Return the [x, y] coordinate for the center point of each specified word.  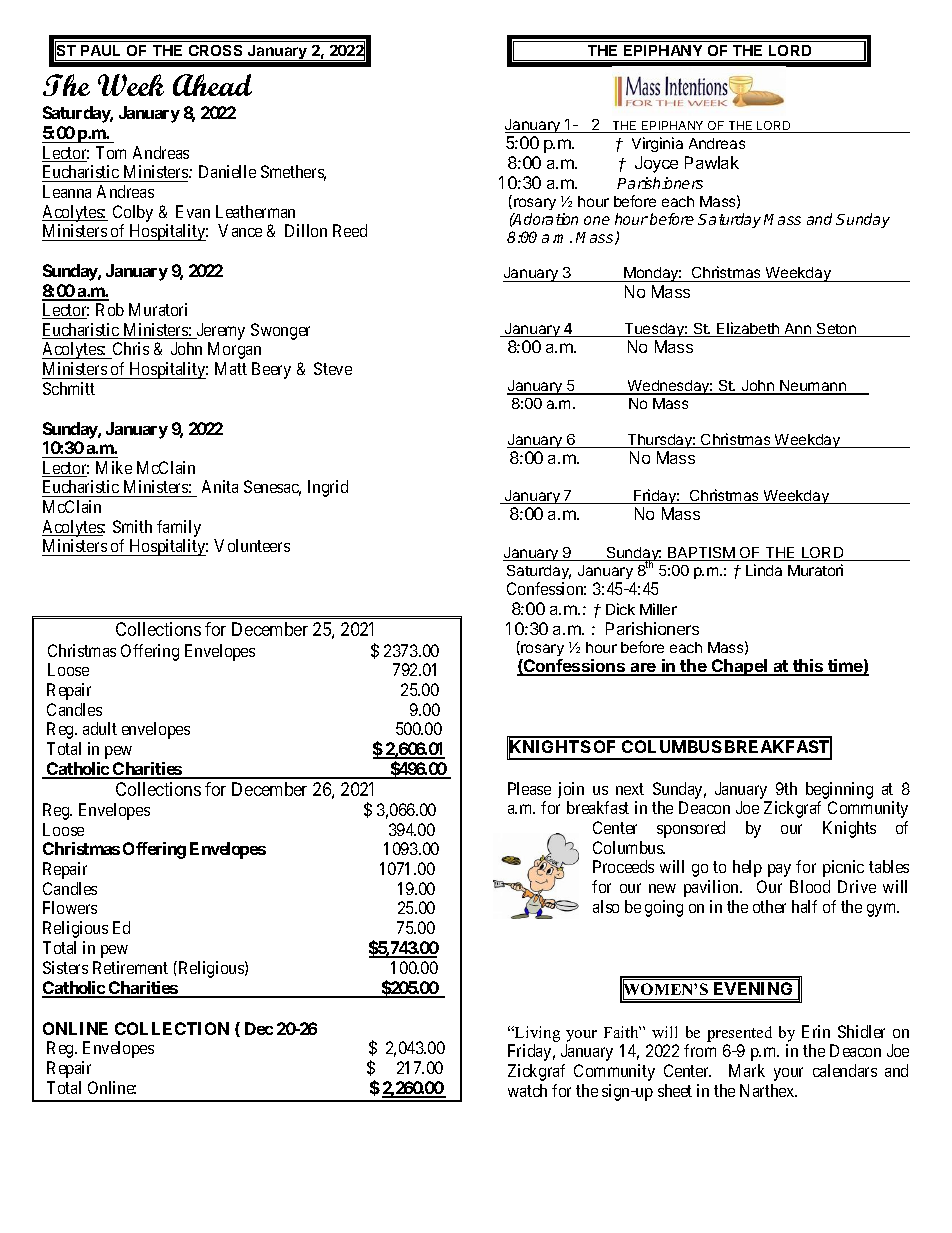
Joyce [656, 164]
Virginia [657, 144]
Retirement [130, 967]
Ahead [212, 85]
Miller [658, 609]
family [179, 528]
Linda [764, 570]
